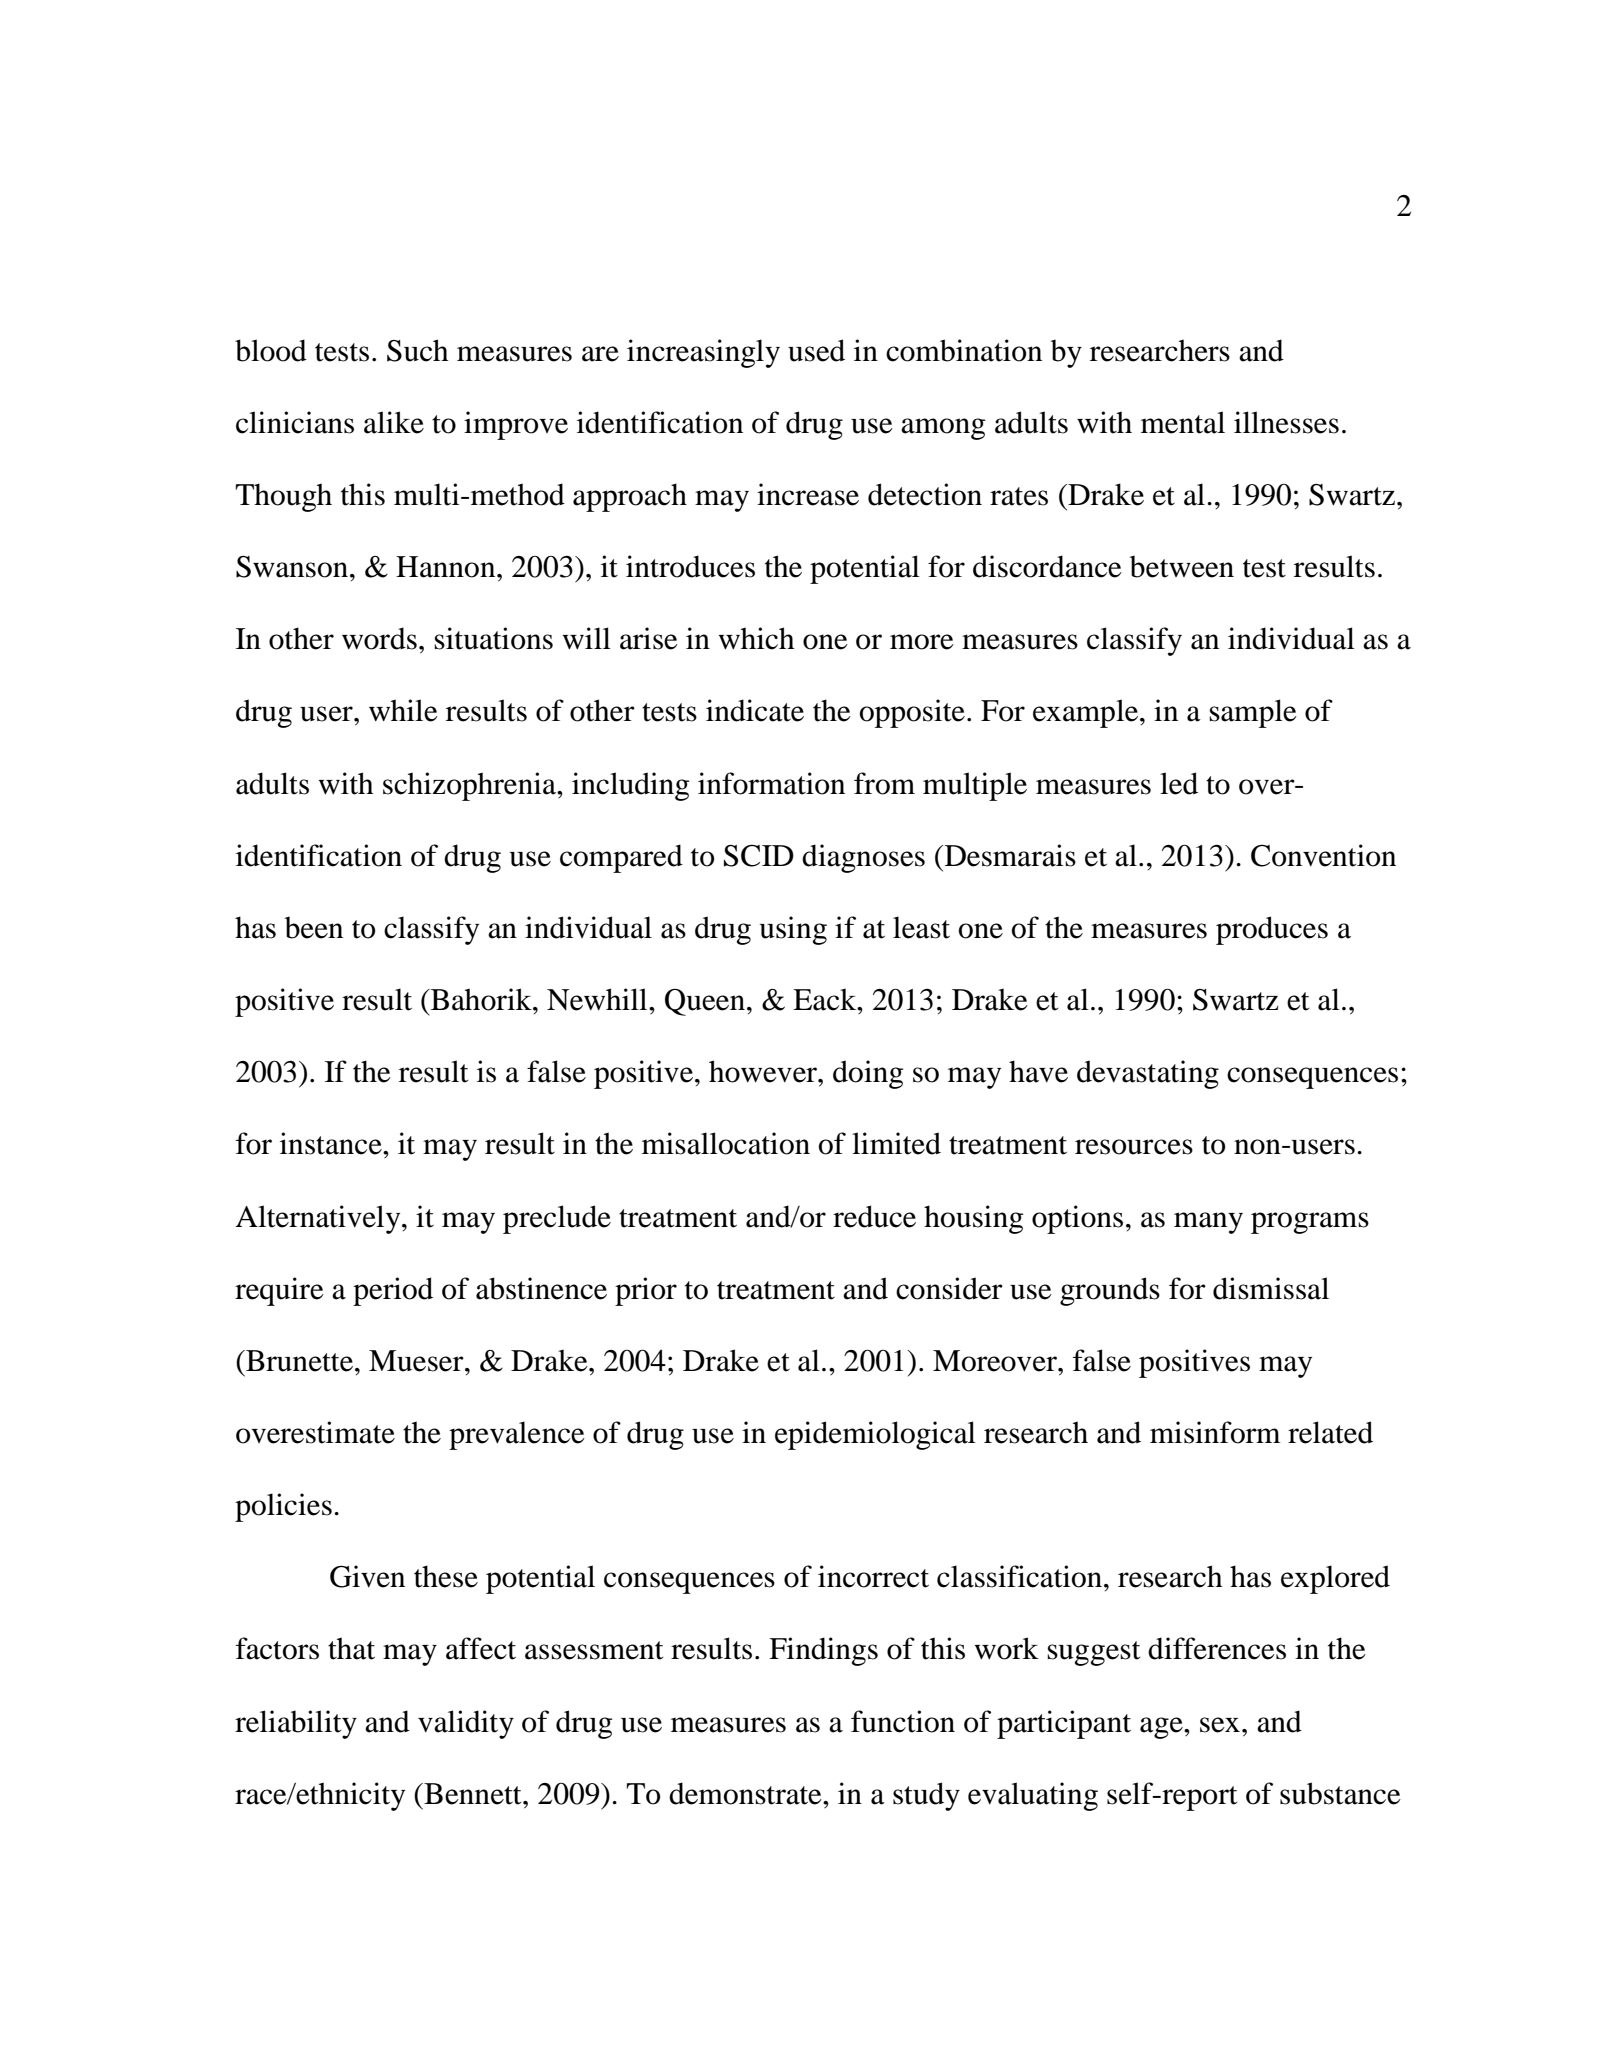 The width and height of the screenshot is (1600, 2070). Describe the element at coordinates (764, 1071) in the screenshot. I see `however` at that location.
